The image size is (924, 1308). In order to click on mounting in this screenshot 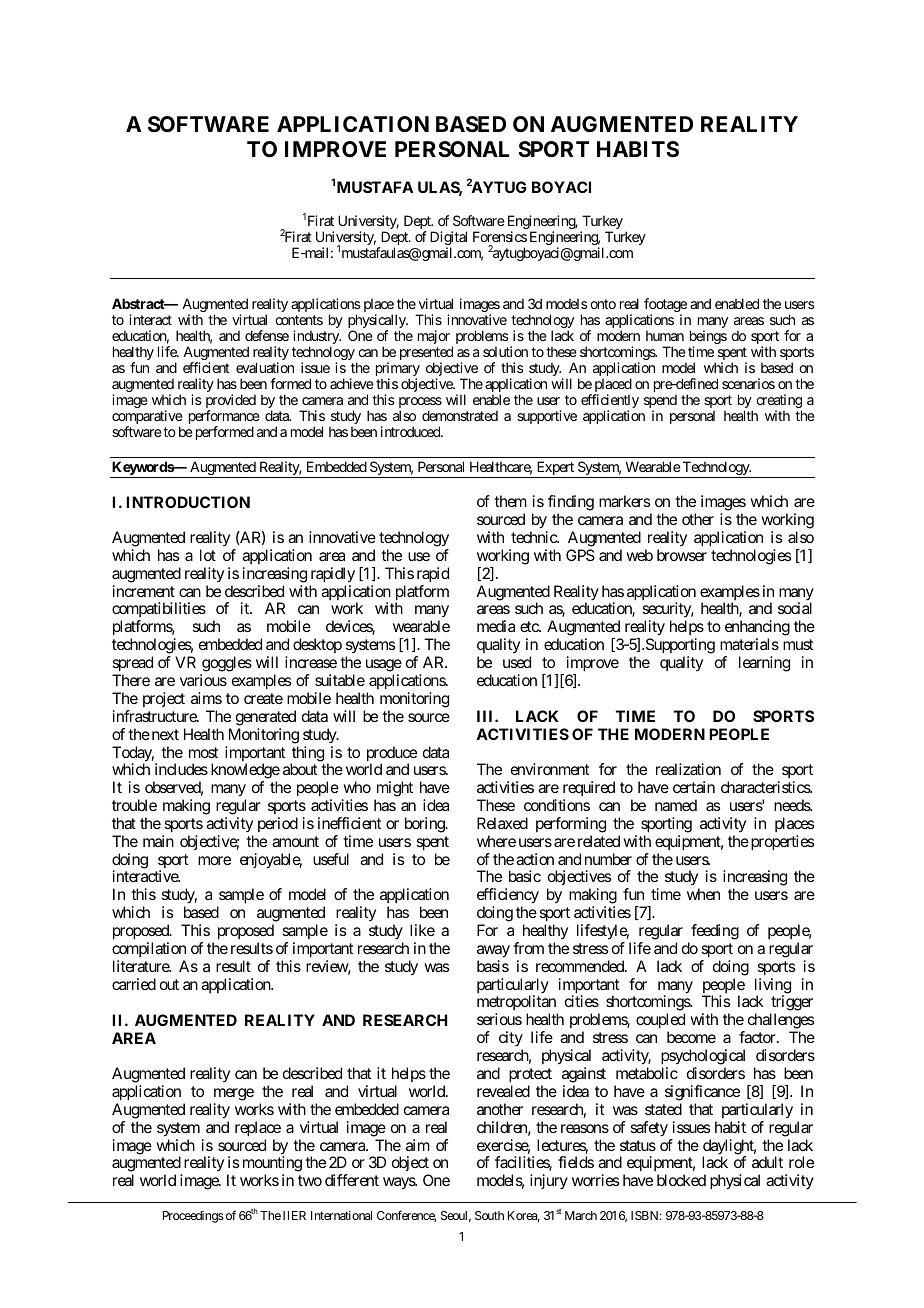, I will do `click(272, 1165)`.
